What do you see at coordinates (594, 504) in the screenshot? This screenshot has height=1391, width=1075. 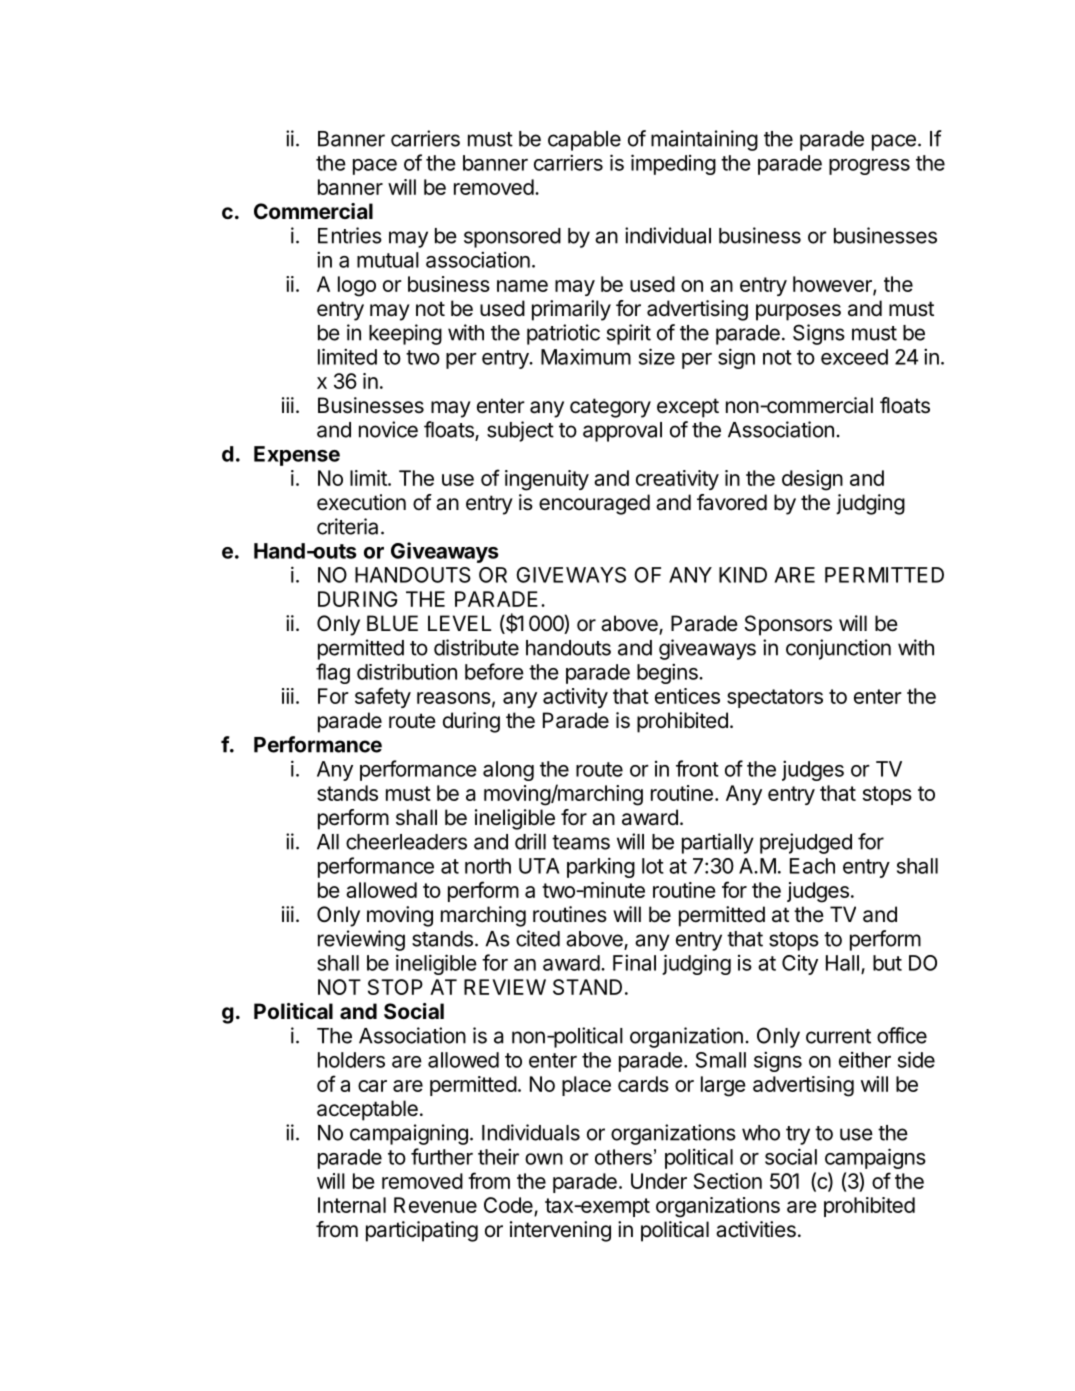 I see `encouraged` at bounding box center [594, 504].
